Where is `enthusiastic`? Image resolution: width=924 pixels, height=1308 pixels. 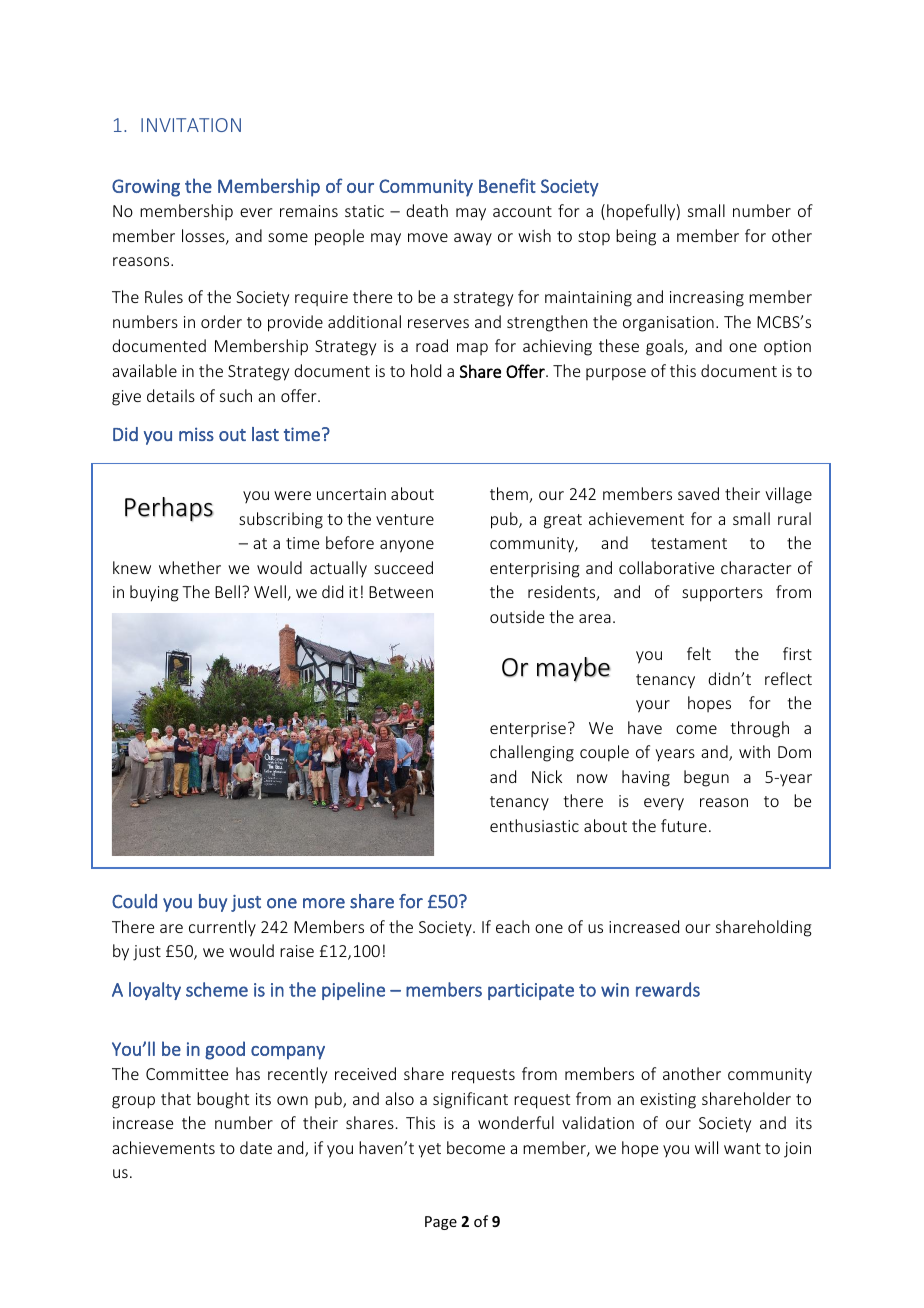 enthusiastic is located at coordinates (534, 825).
